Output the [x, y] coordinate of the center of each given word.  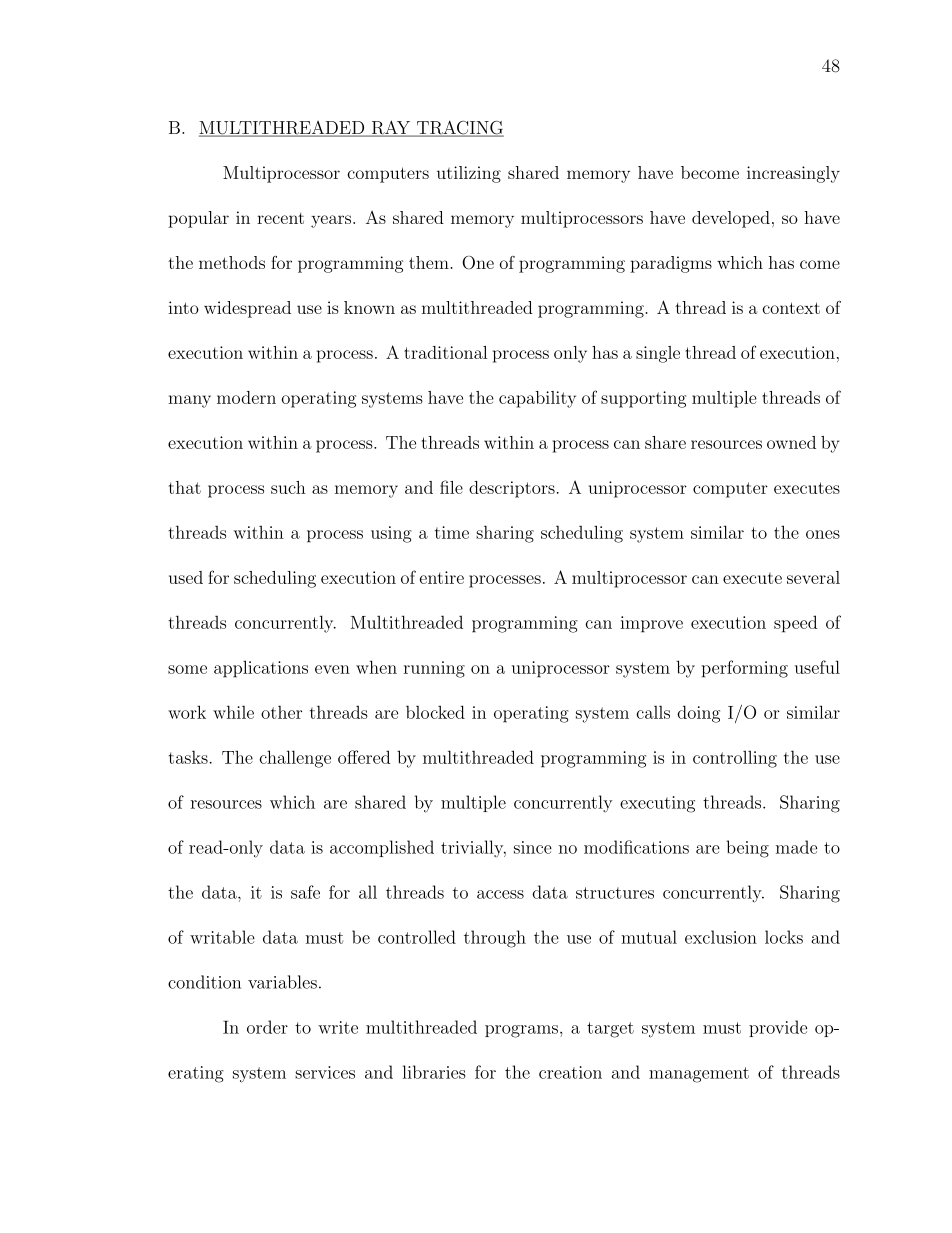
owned [791, 442]
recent [280, 218]
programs [521, 1031]
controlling [735, 759]
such [288, 487]
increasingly [793, 174]
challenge [295, 759]
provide [778, 1028]
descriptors [512, 489]
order [267, 1027]
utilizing [469, 174]
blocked [435, 712]
